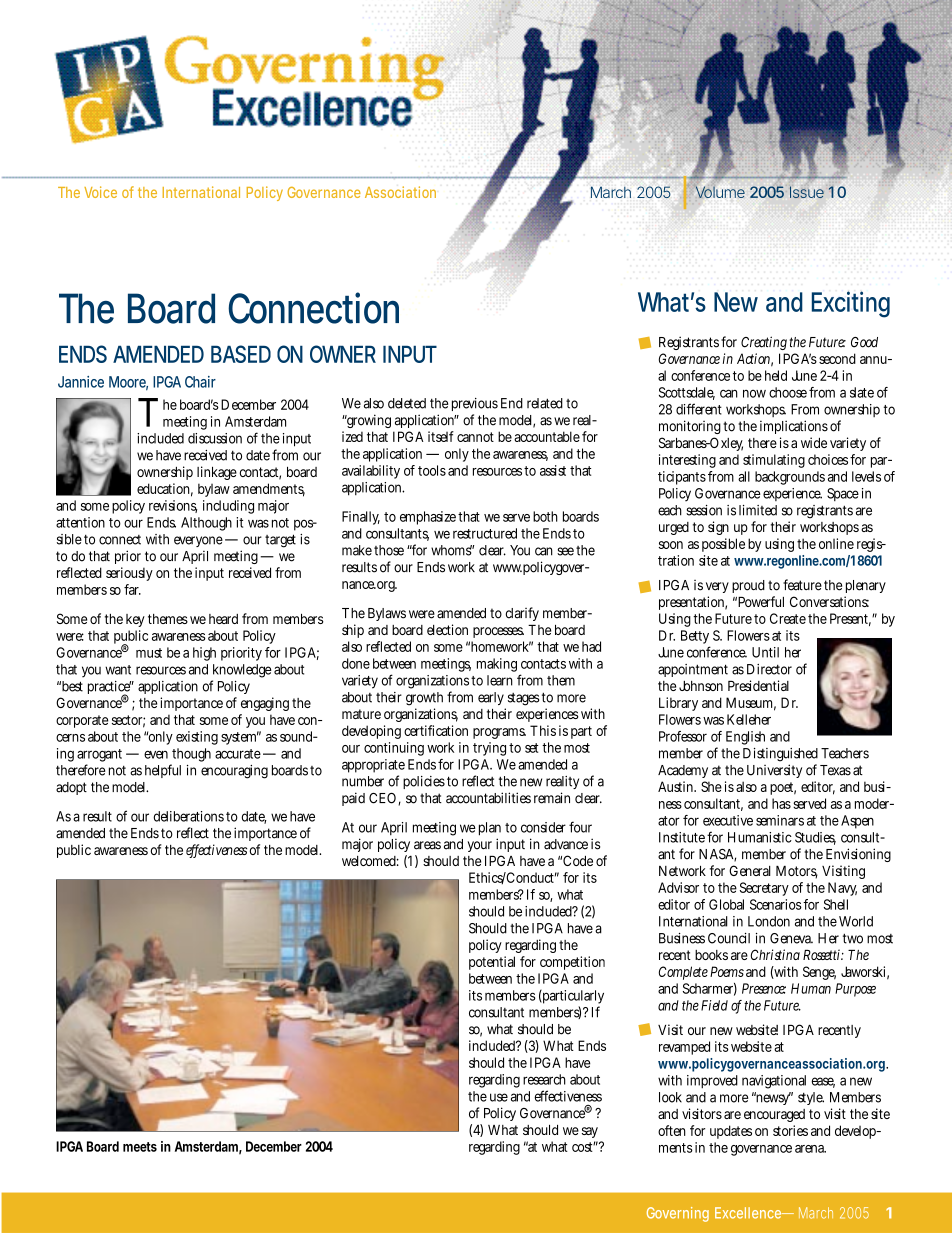  I want to click on sector, so click(128, 721).
